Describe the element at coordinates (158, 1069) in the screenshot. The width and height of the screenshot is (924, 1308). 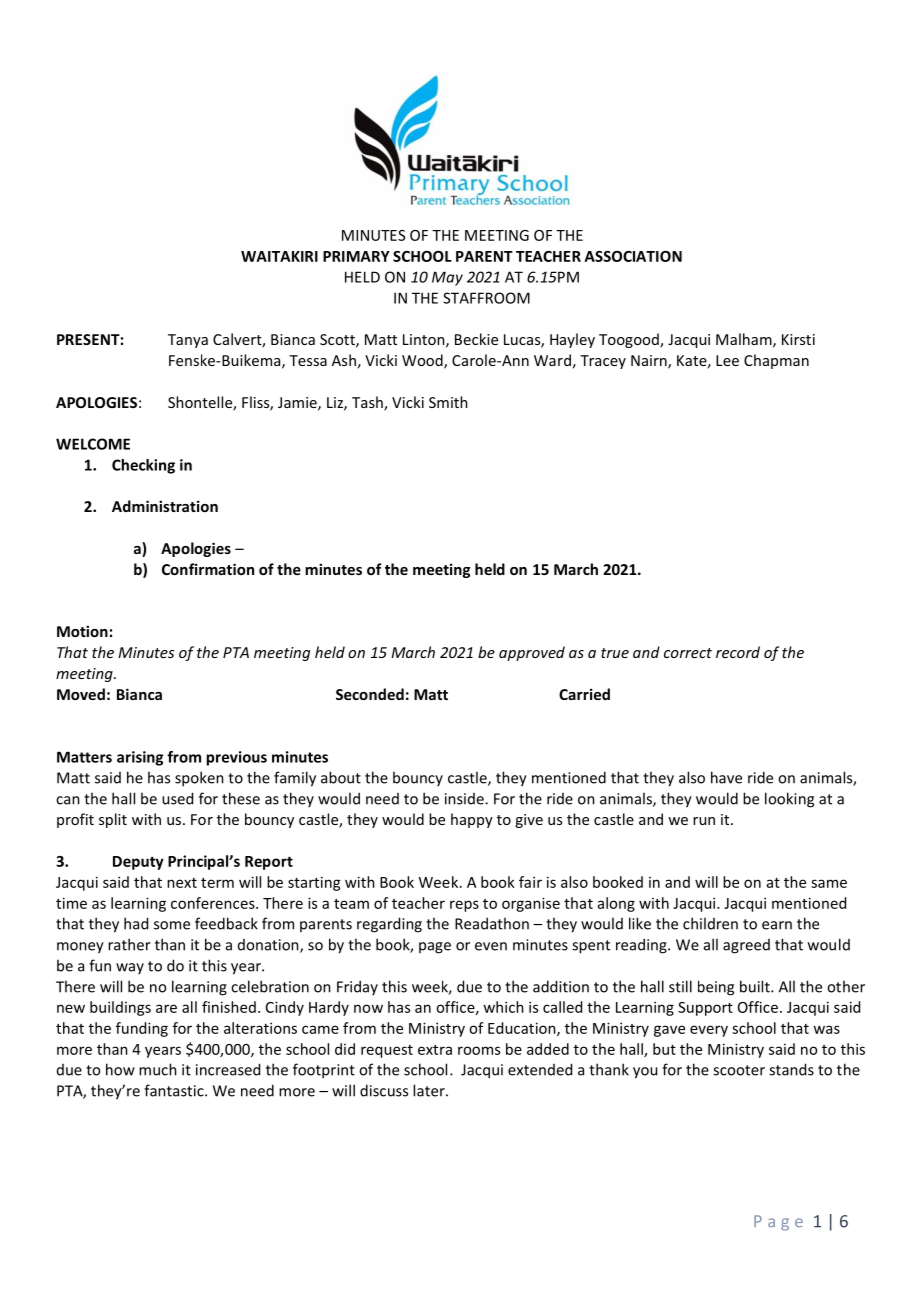
I see `much` at that location.
